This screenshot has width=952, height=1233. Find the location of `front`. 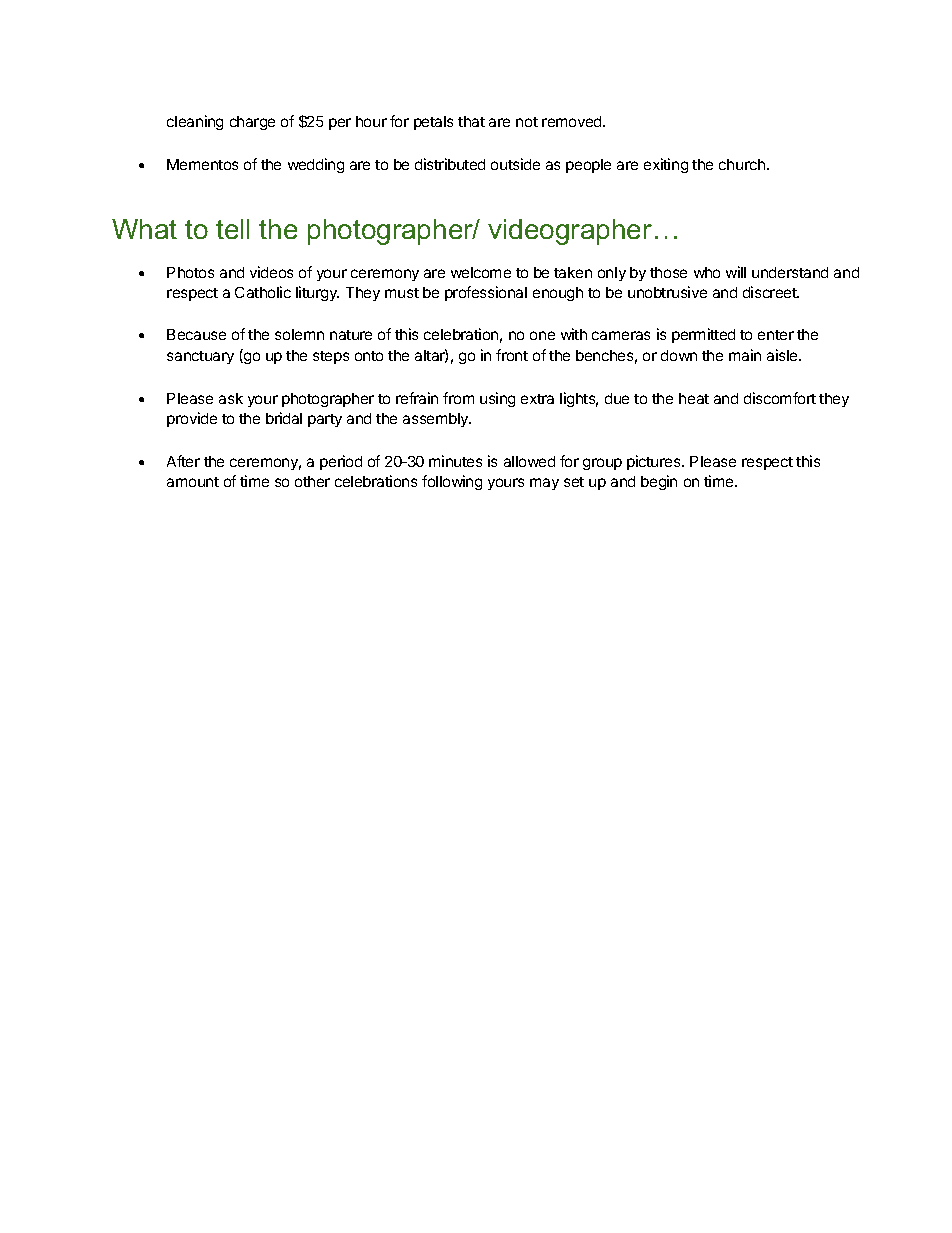

front is located at coordinates (512, 355).
